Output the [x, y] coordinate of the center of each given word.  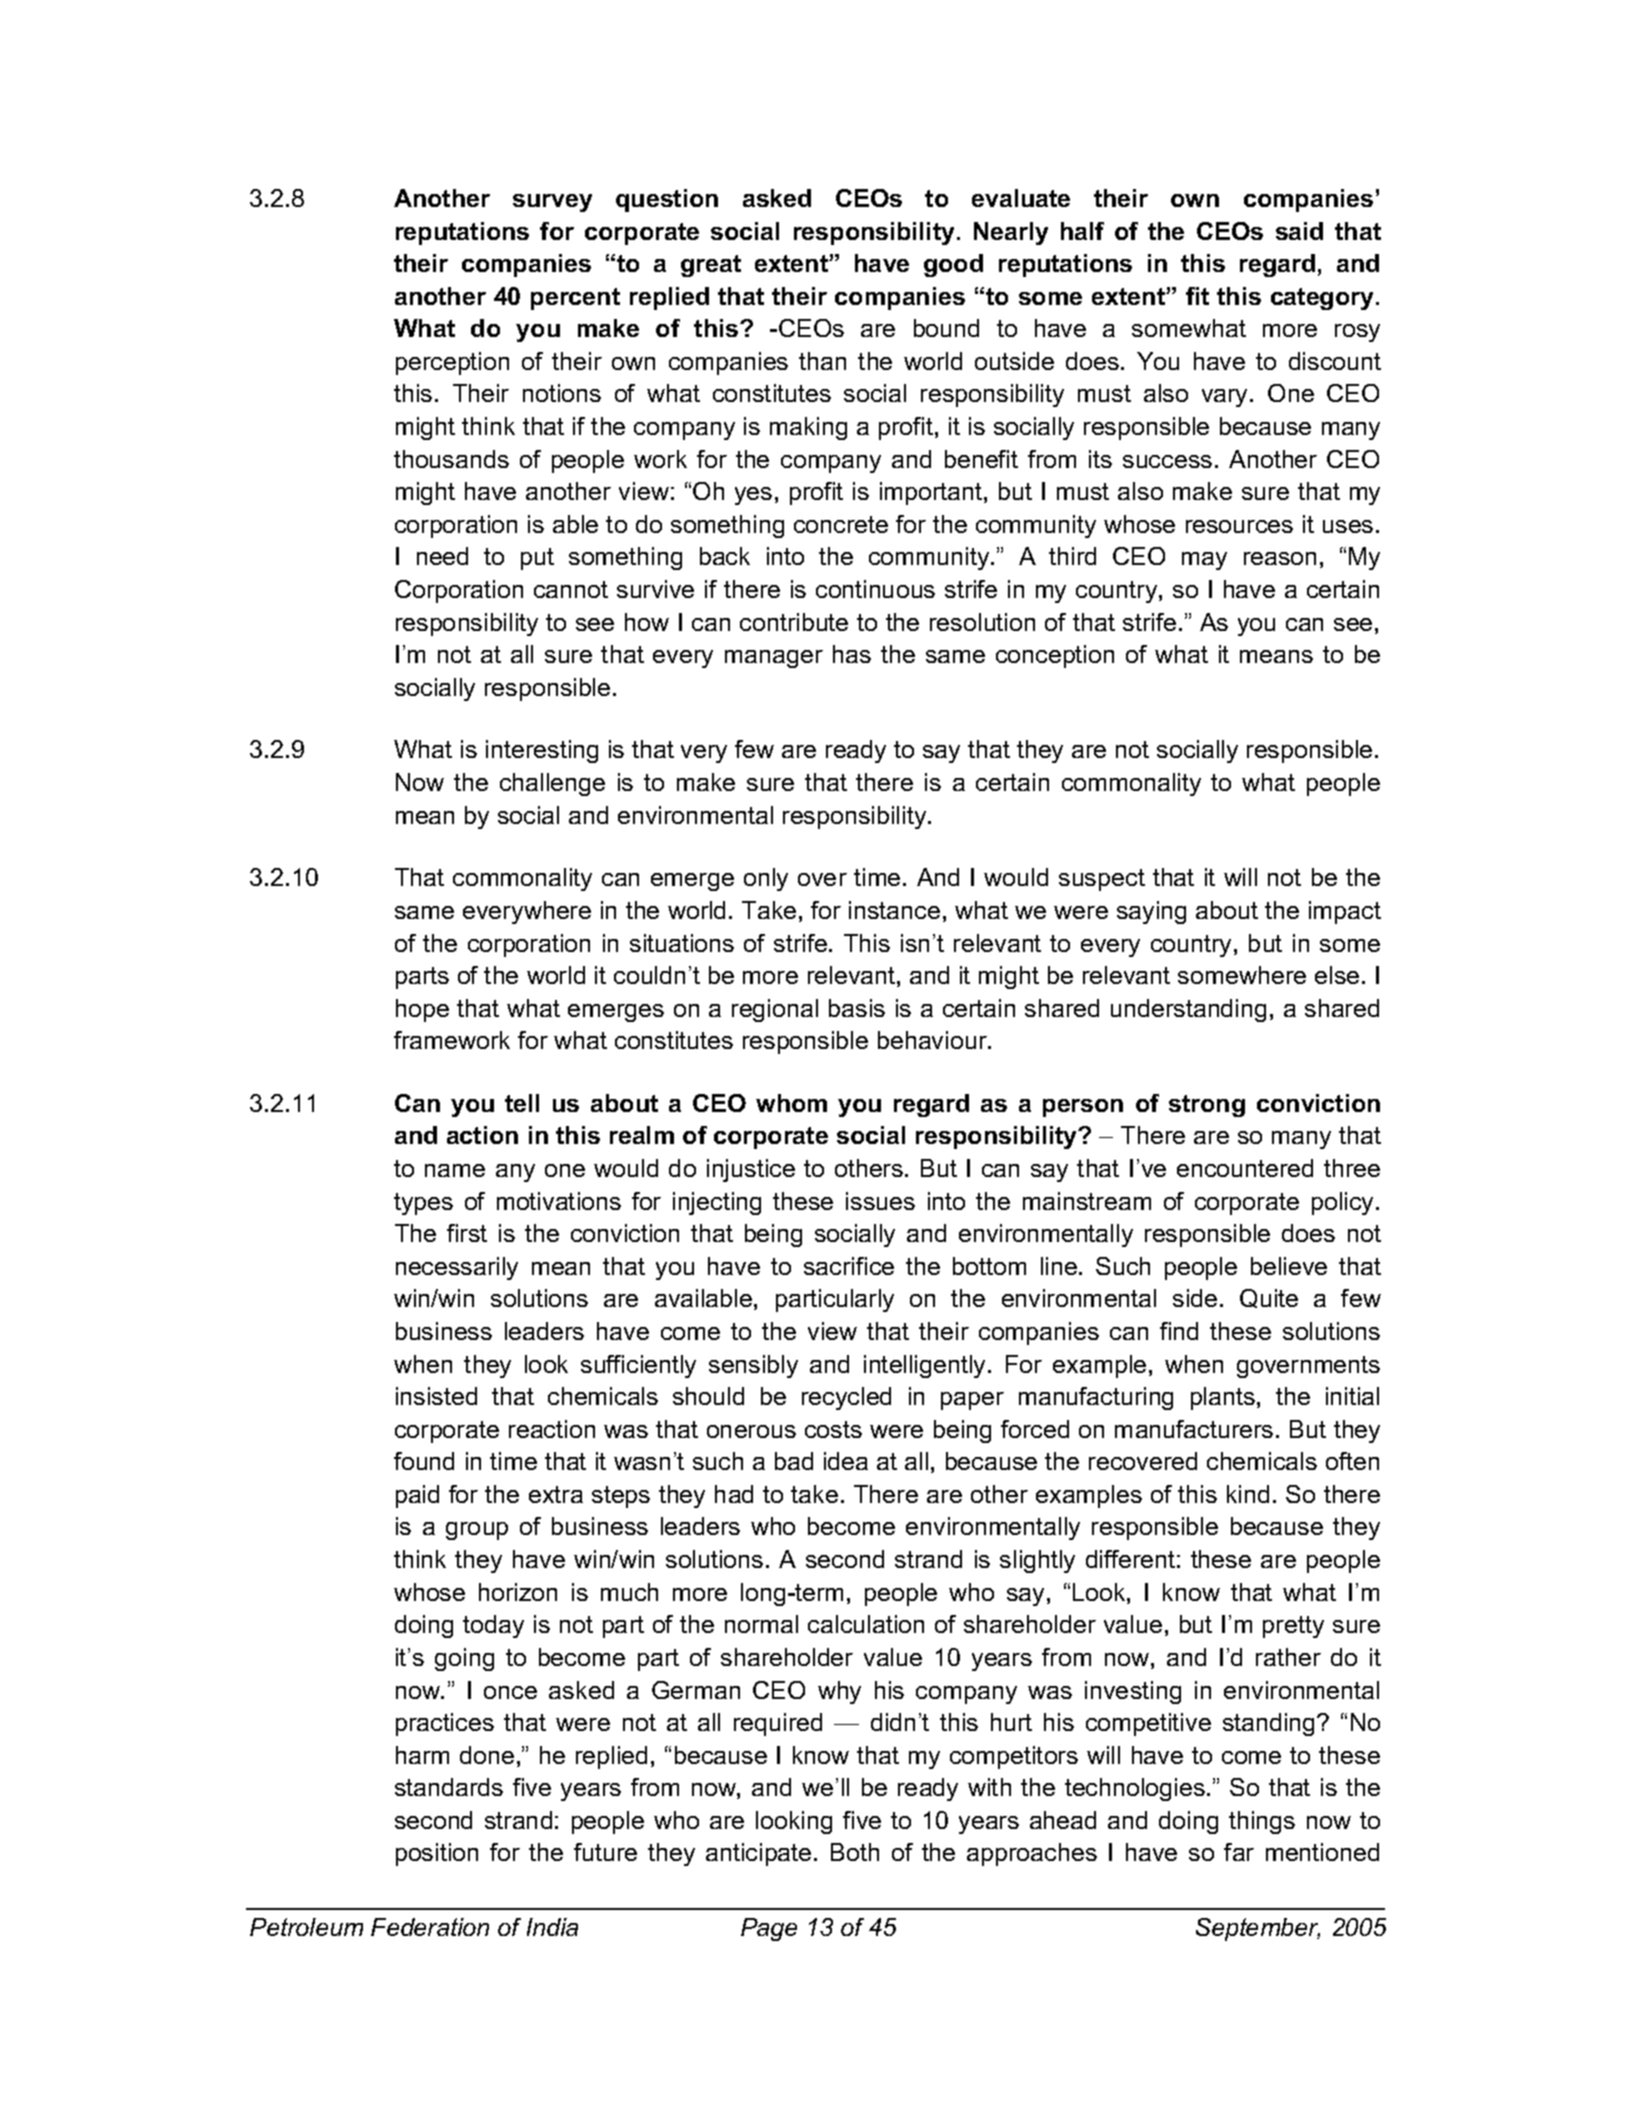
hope [422, 1010]
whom [791, 1103]
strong [1207, 1106]
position [437, 1854]
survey [552, 203]
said [1299, 231]
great [711, 266]
